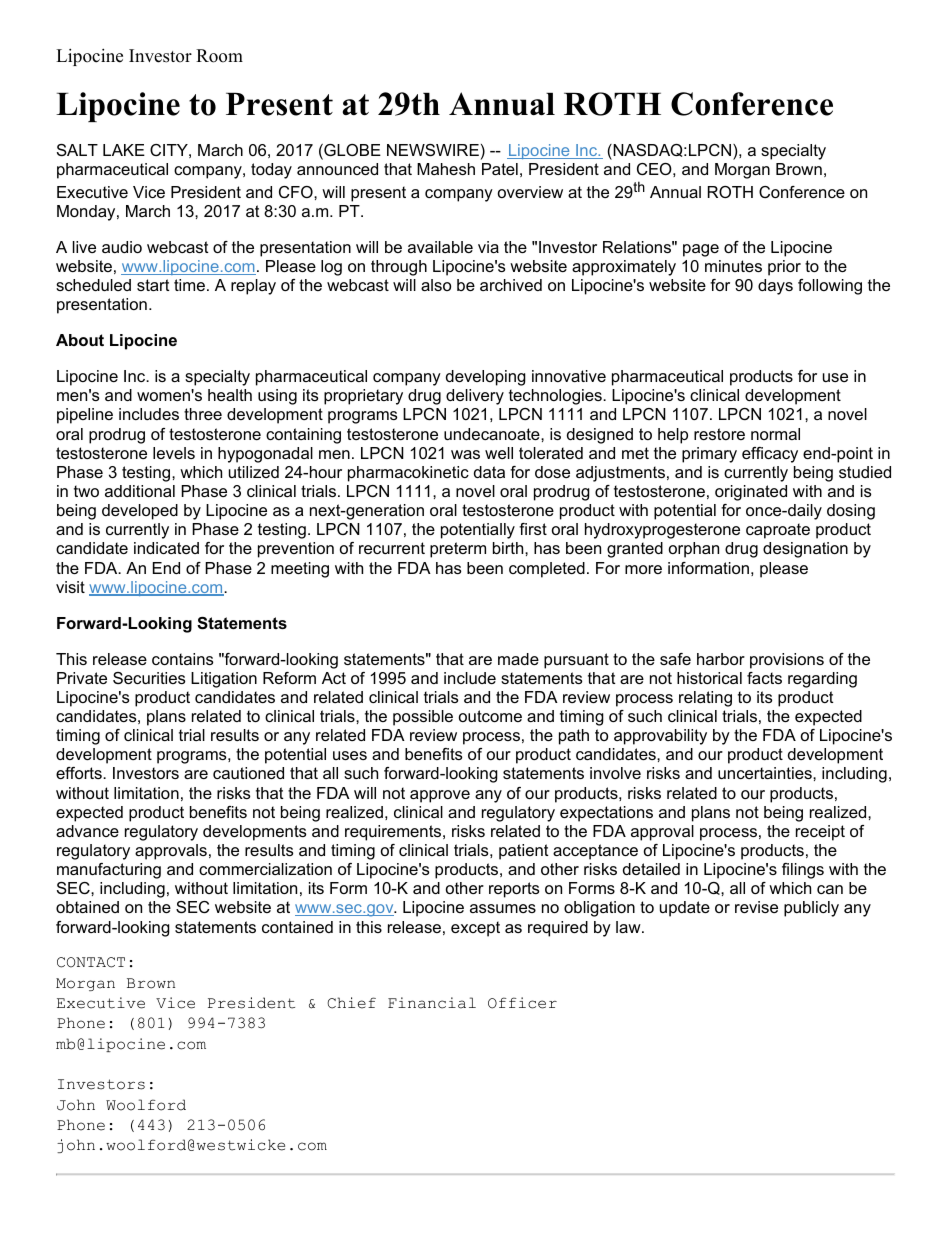 This screenshot has width=952, height=1233. Describe the element at coordinates (458, 550) in the screenshot. I see `preterm` at that location.
